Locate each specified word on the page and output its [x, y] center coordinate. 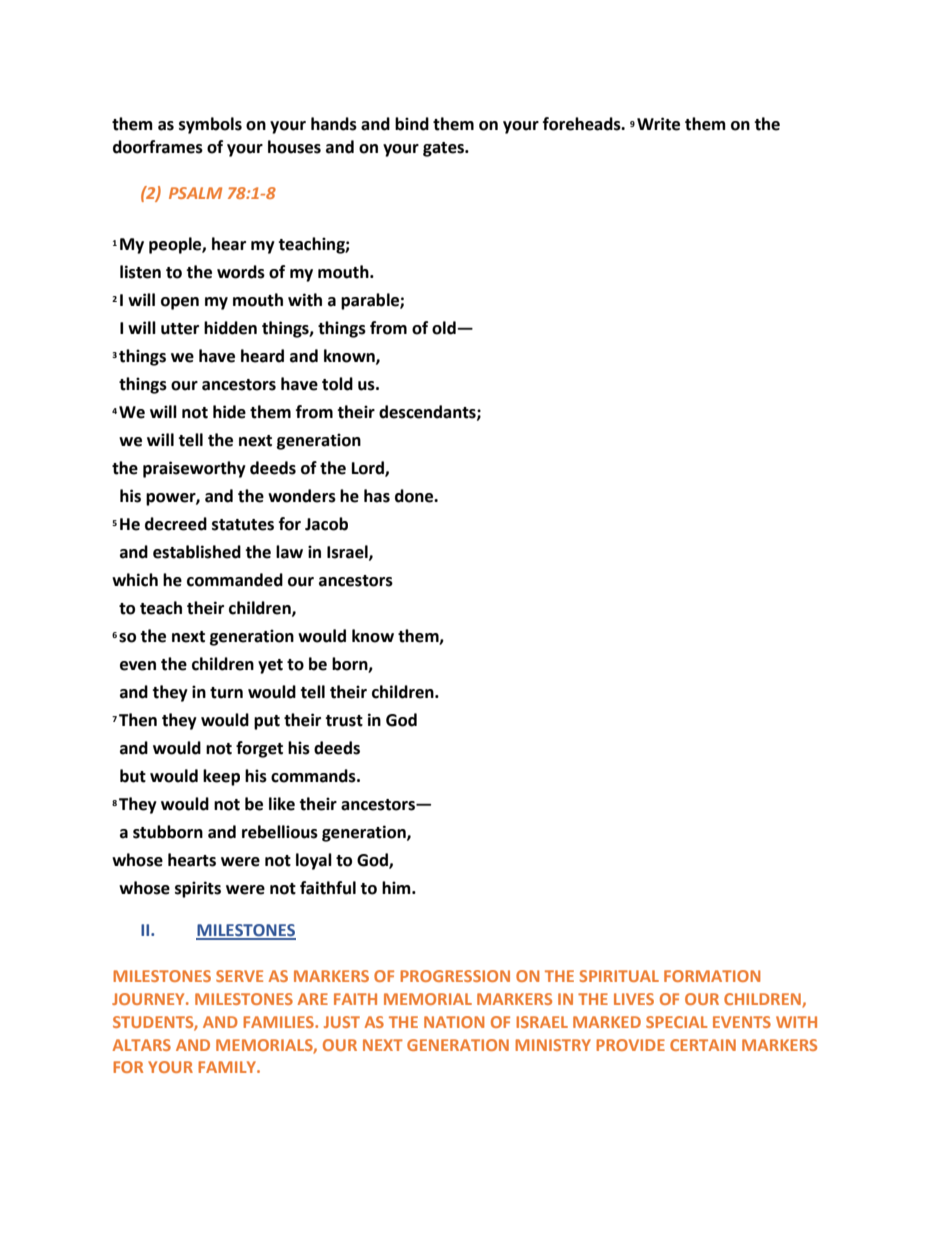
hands [334, 124]
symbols [210, 125]
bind [412, 124]
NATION [454, 1022]
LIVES [634, 999]
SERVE [239, 976]
